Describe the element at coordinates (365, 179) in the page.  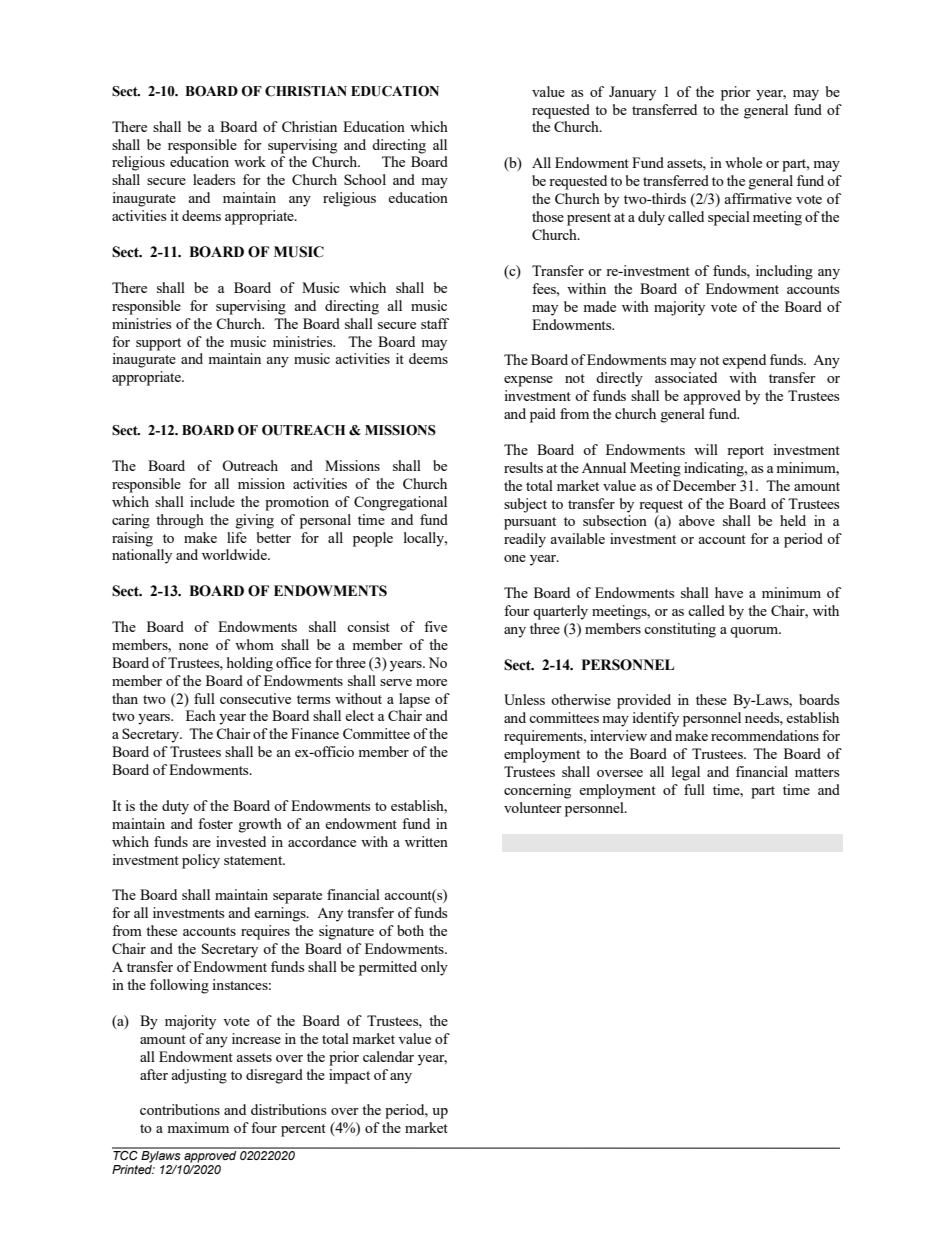
I see `School` at that location.
